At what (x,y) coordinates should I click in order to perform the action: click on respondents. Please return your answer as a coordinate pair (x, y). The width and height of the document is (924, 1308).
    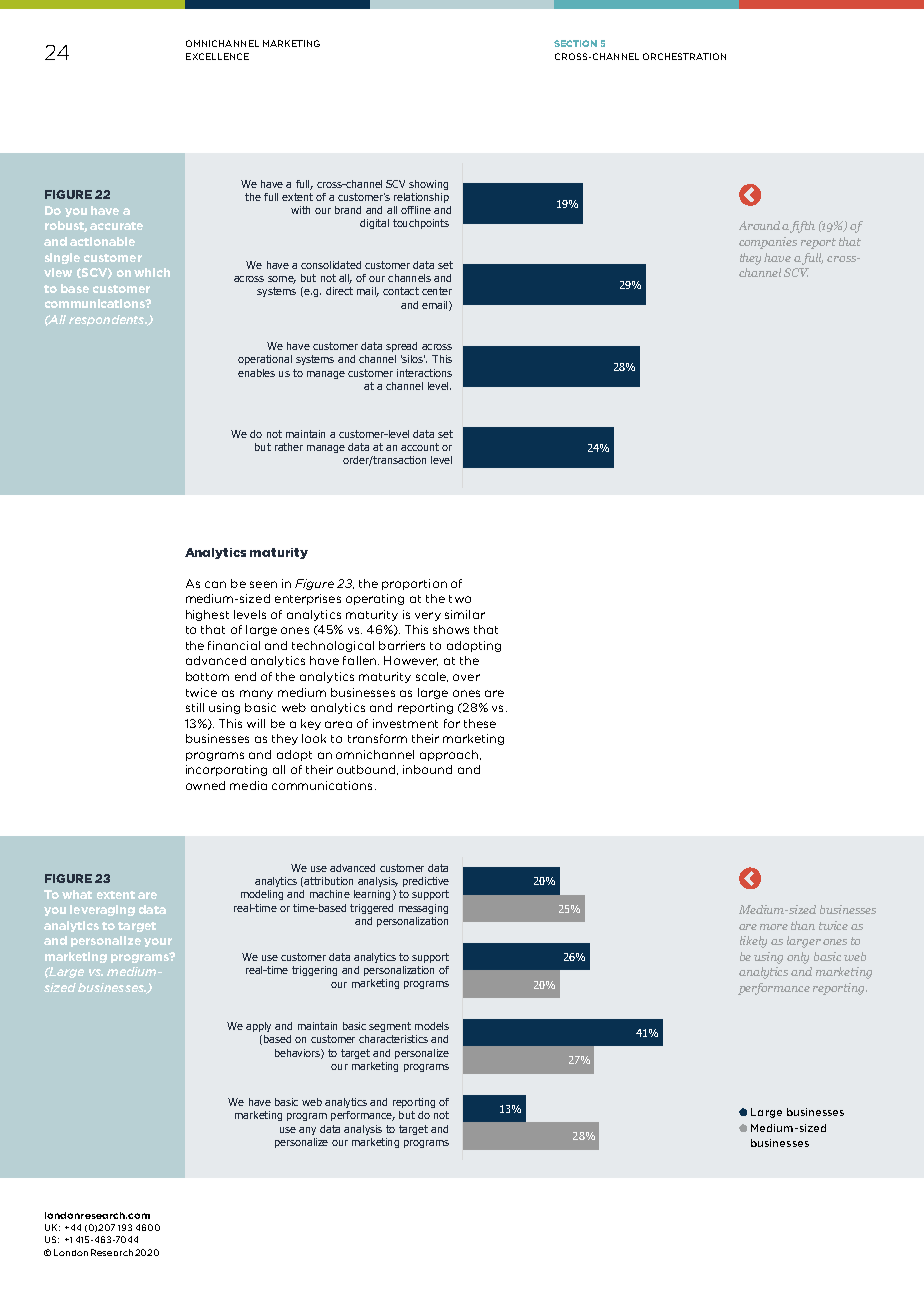
    Looking at the image, I should click on (108, 320).
